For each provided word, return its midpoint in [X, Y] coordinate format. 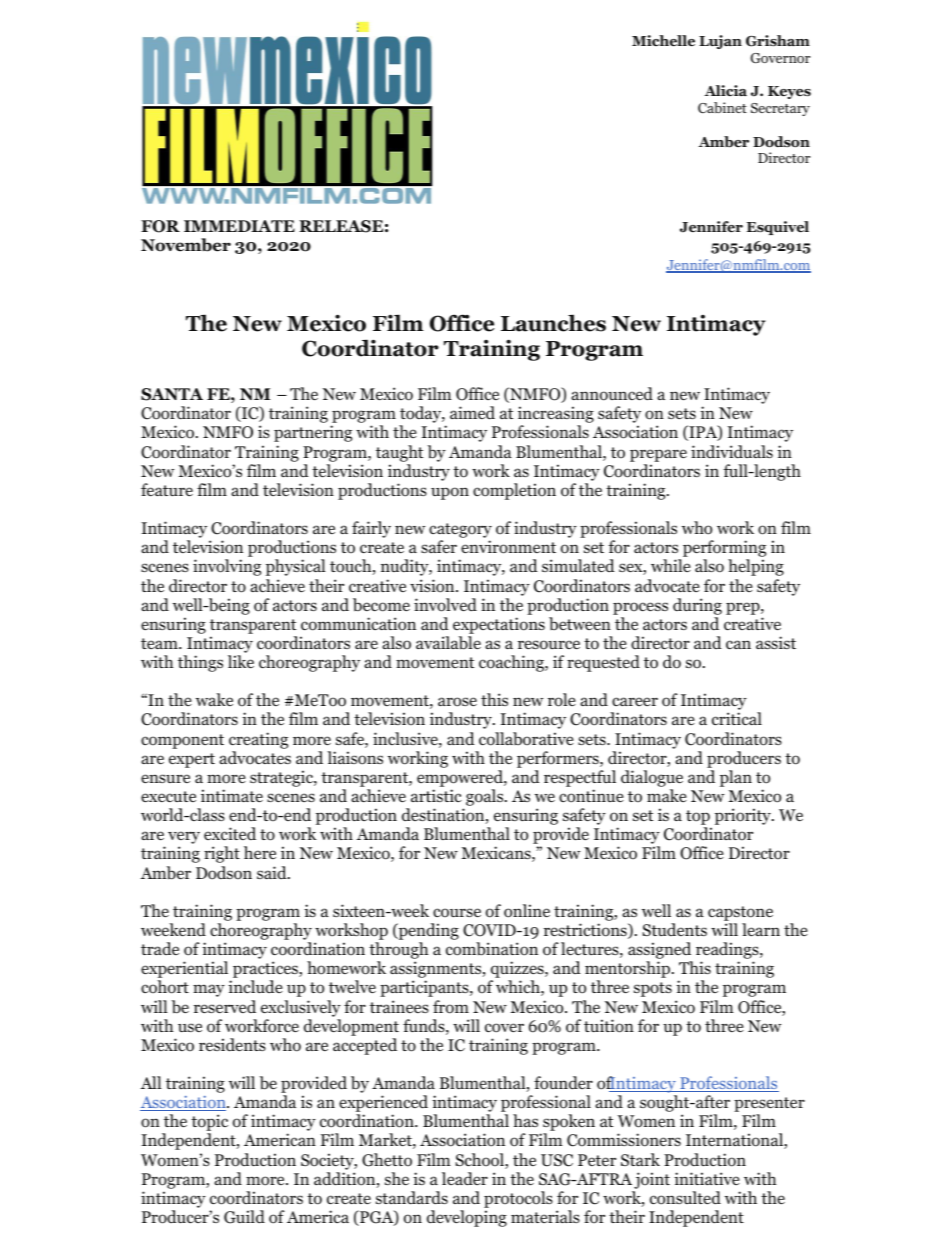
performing [724, 550]
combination [492, 949]
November [186, 245]
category [460, 532]
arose [457, 702]
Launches [553, 323]
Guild [244, 1217]
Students [674, 929]
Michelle [663, 40]
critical [737, 718]
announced [612, 394]
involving [227, 567]
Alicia [725, 90]
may [209, 990]
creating [258, 740]
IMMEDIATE [239, 226]
